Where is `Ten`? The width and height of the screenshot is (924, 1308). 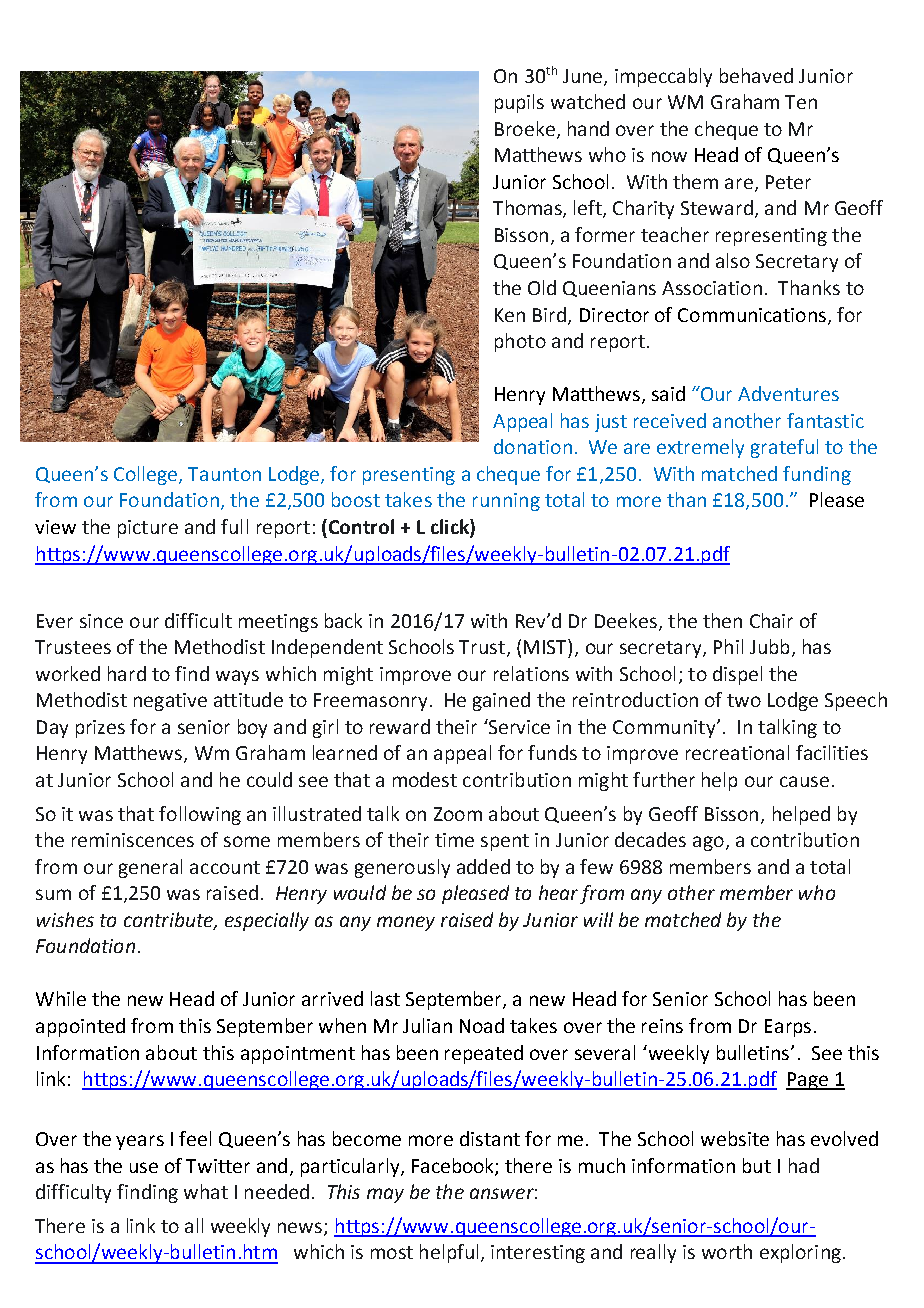 Ten is located at coordinates (801, 102).
